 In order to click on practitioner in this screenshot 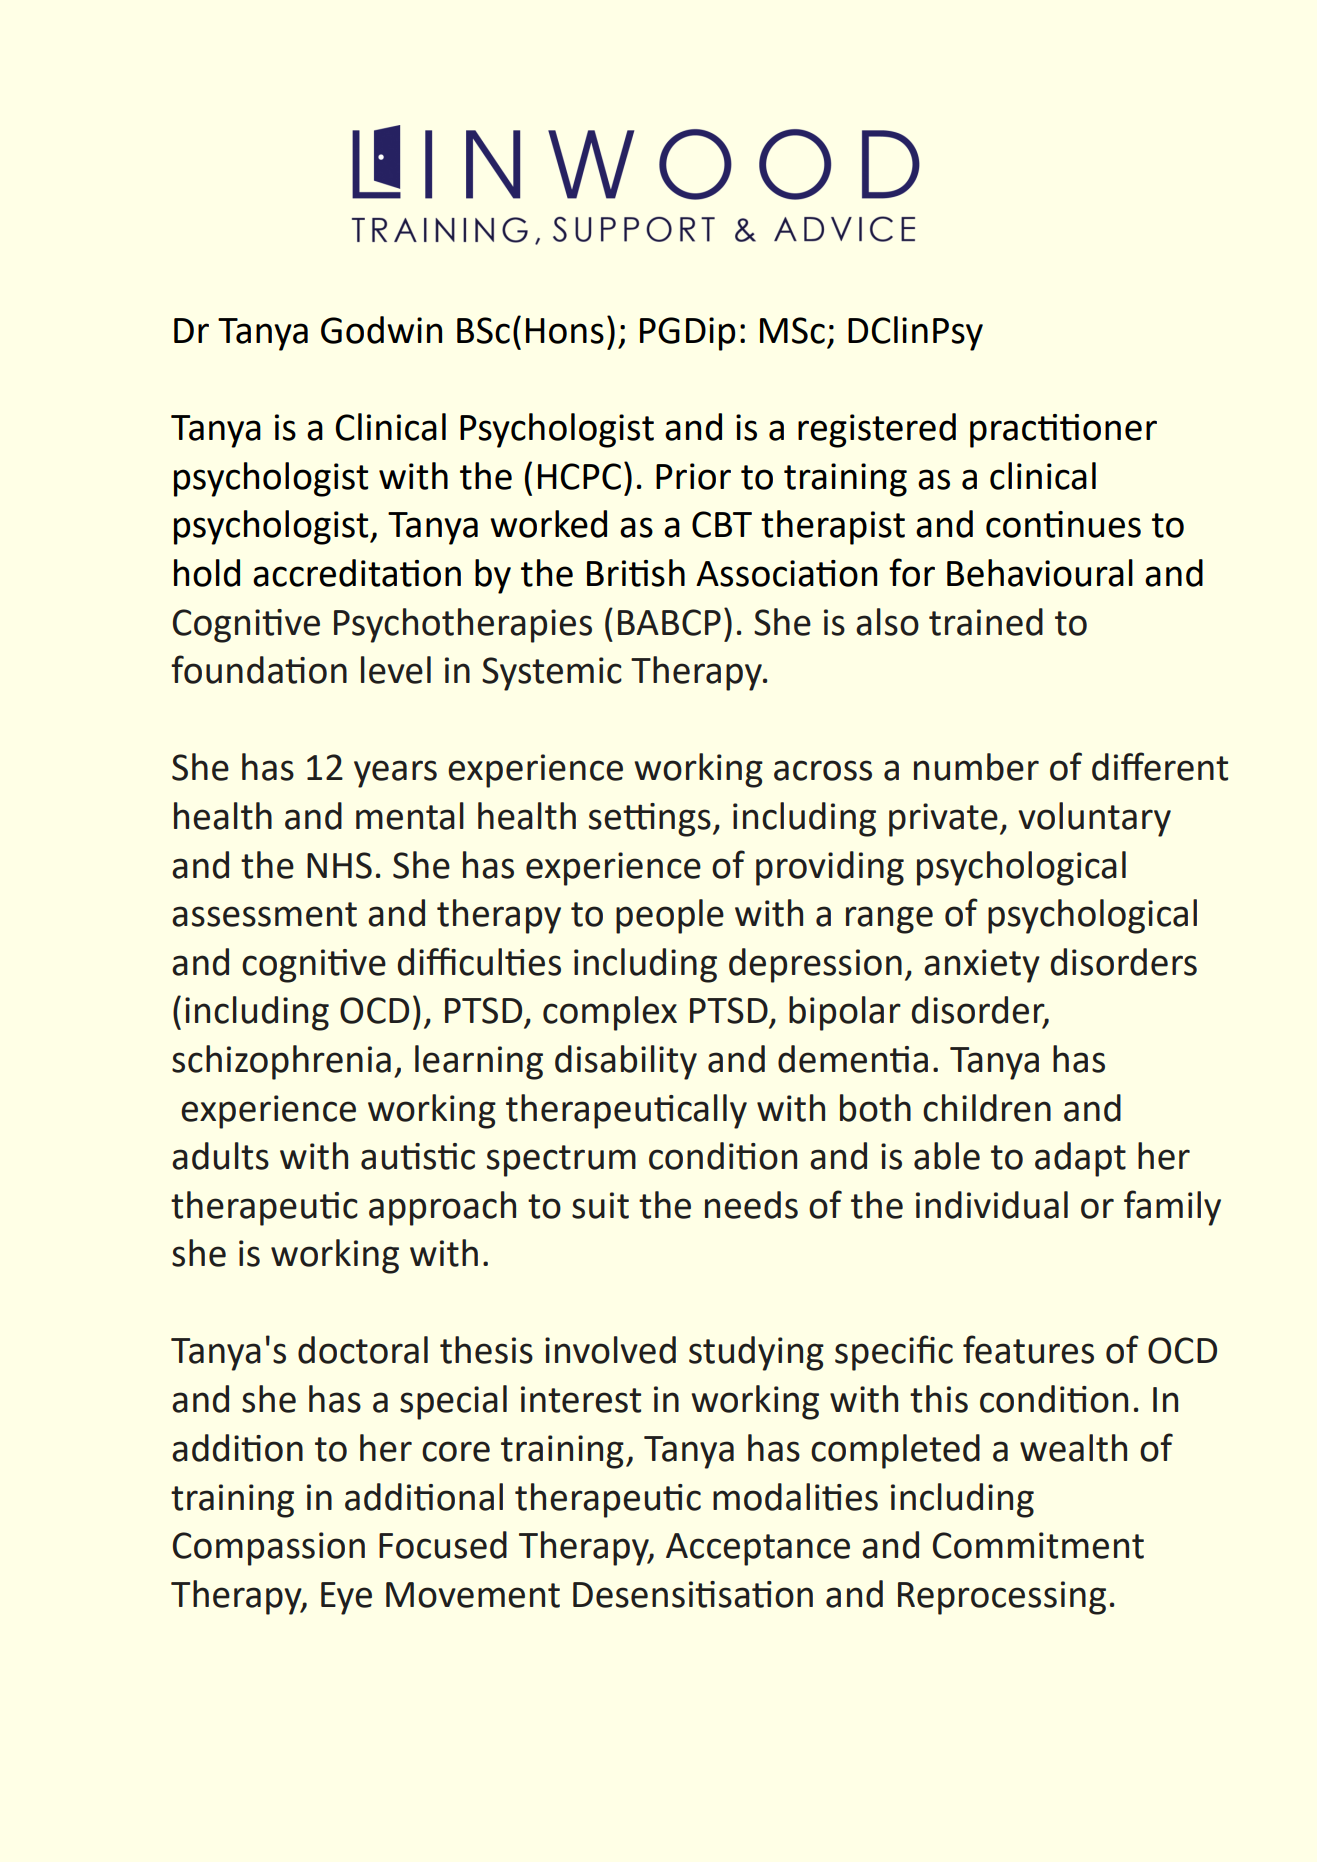, I will do `click(1063, 431)`.
